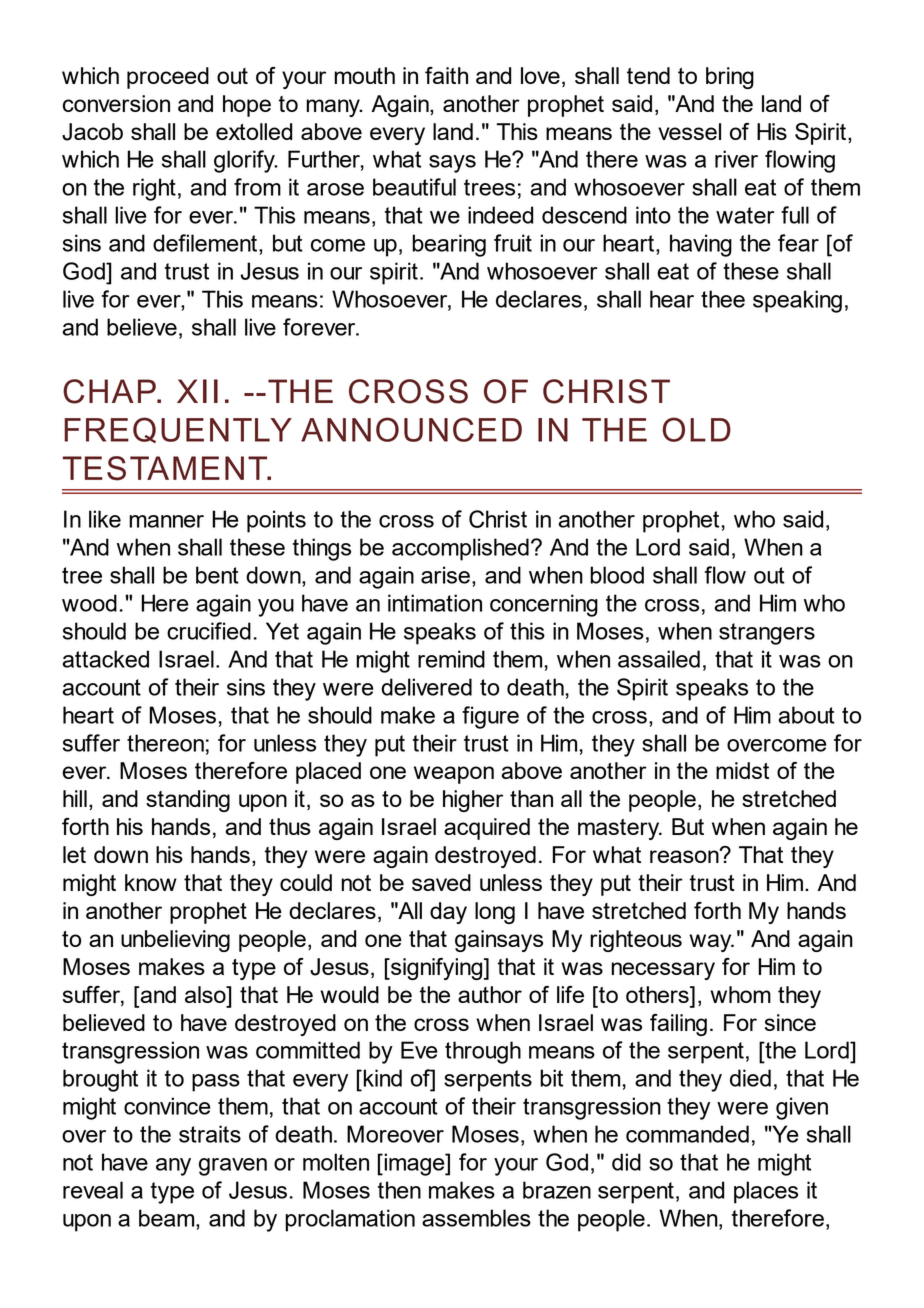  I want to click on unbelieving, so click(175, 941).
